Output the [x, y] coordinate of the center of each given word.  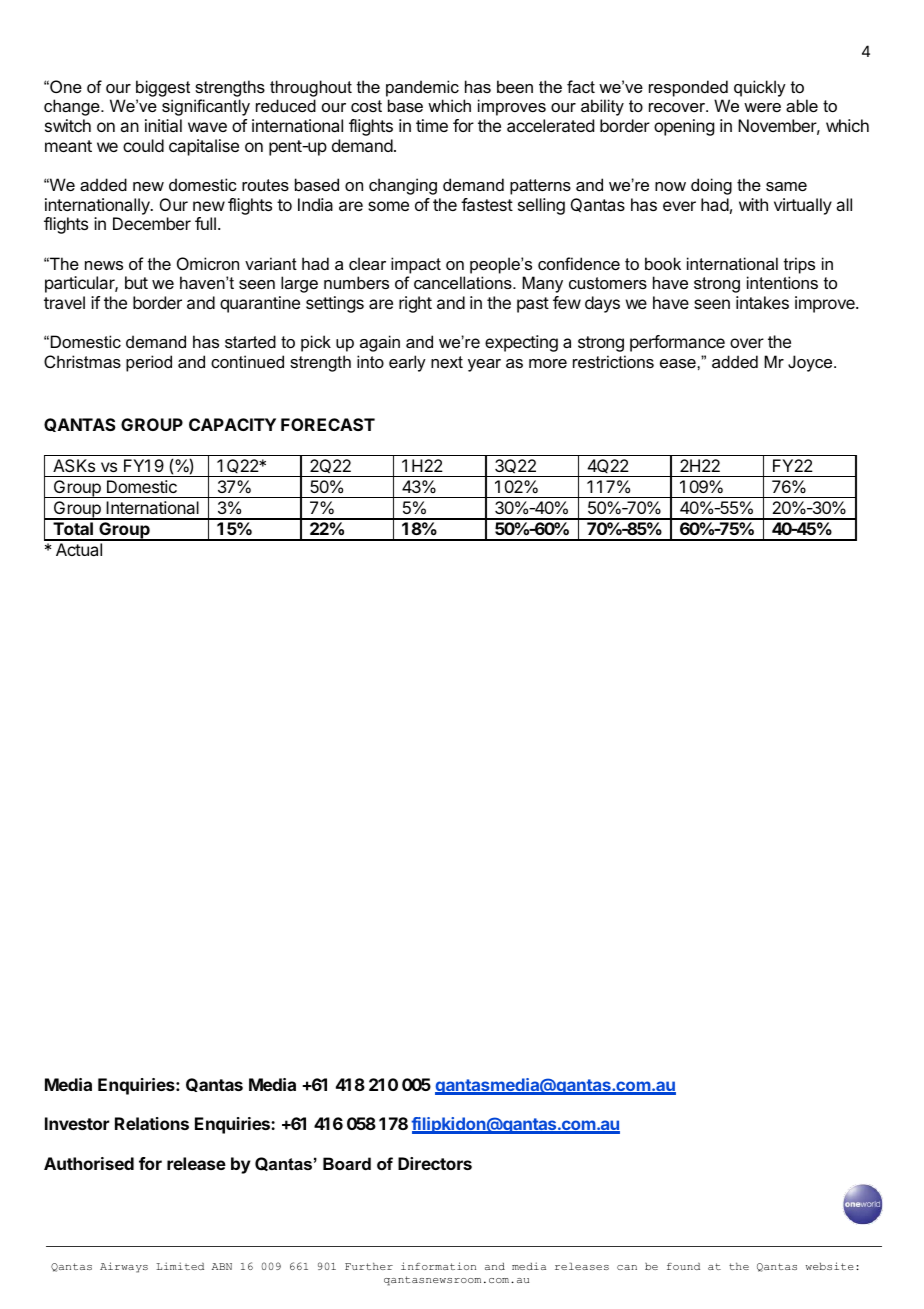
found [683, 1266]
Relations [152, 1123]
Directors [435, 1163]
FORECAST [328, 424]
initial [163, 125]
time [432, 125]
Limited [180, 1266]
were [762, 107]
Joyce [811, 363]
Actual [79, 549]
